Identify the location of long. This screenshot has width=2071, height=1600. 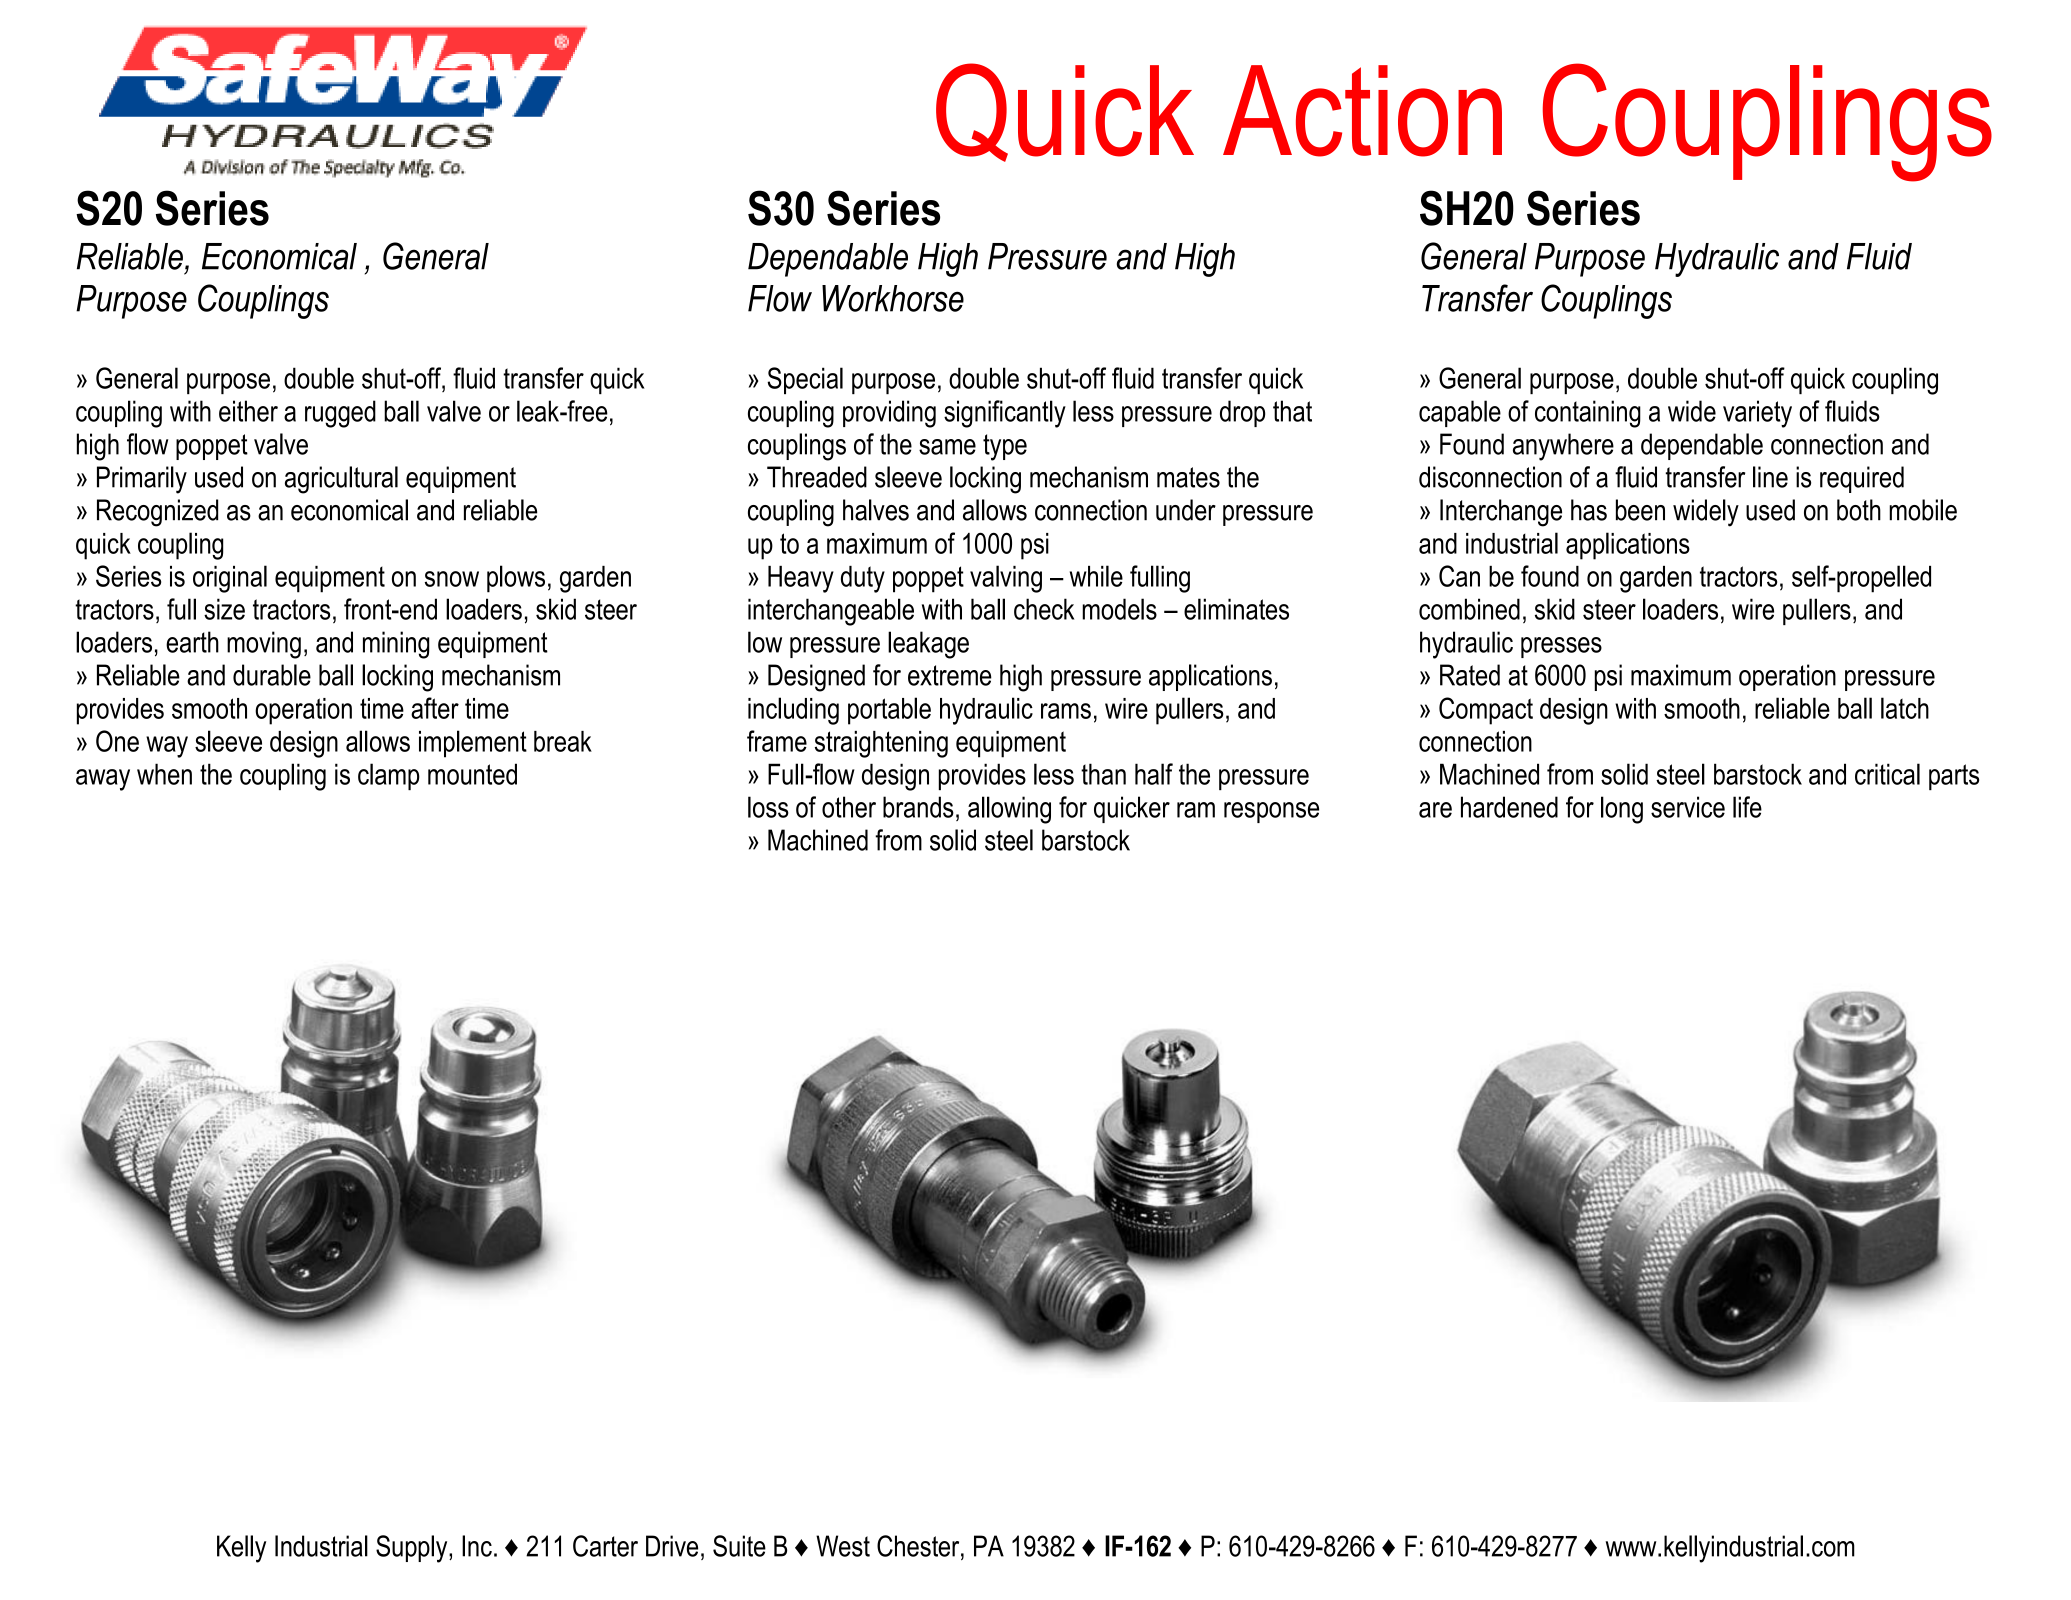
(1622, 810).
